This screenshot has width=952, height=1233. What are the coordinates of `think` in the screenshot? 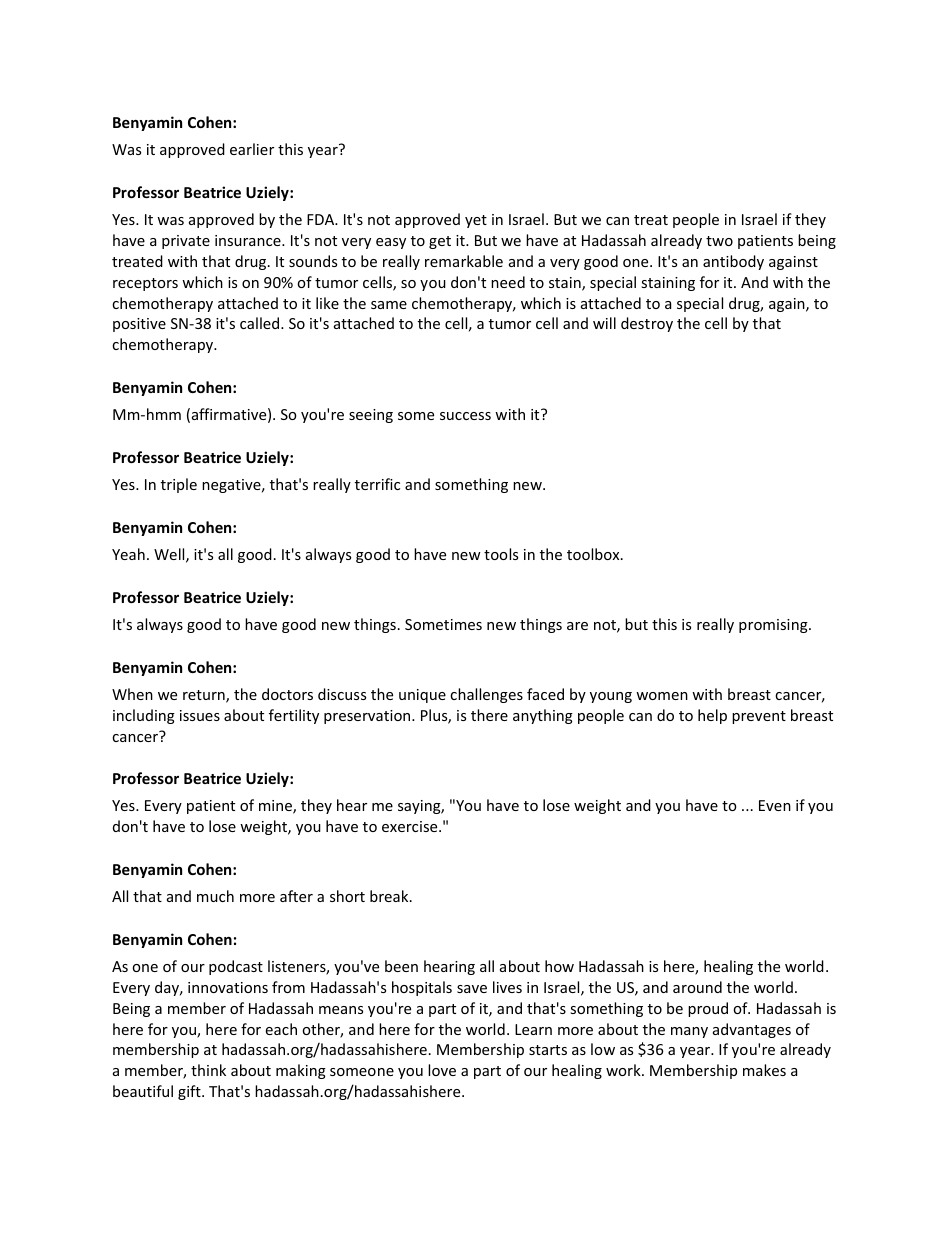 It's located at (208, 1070).
